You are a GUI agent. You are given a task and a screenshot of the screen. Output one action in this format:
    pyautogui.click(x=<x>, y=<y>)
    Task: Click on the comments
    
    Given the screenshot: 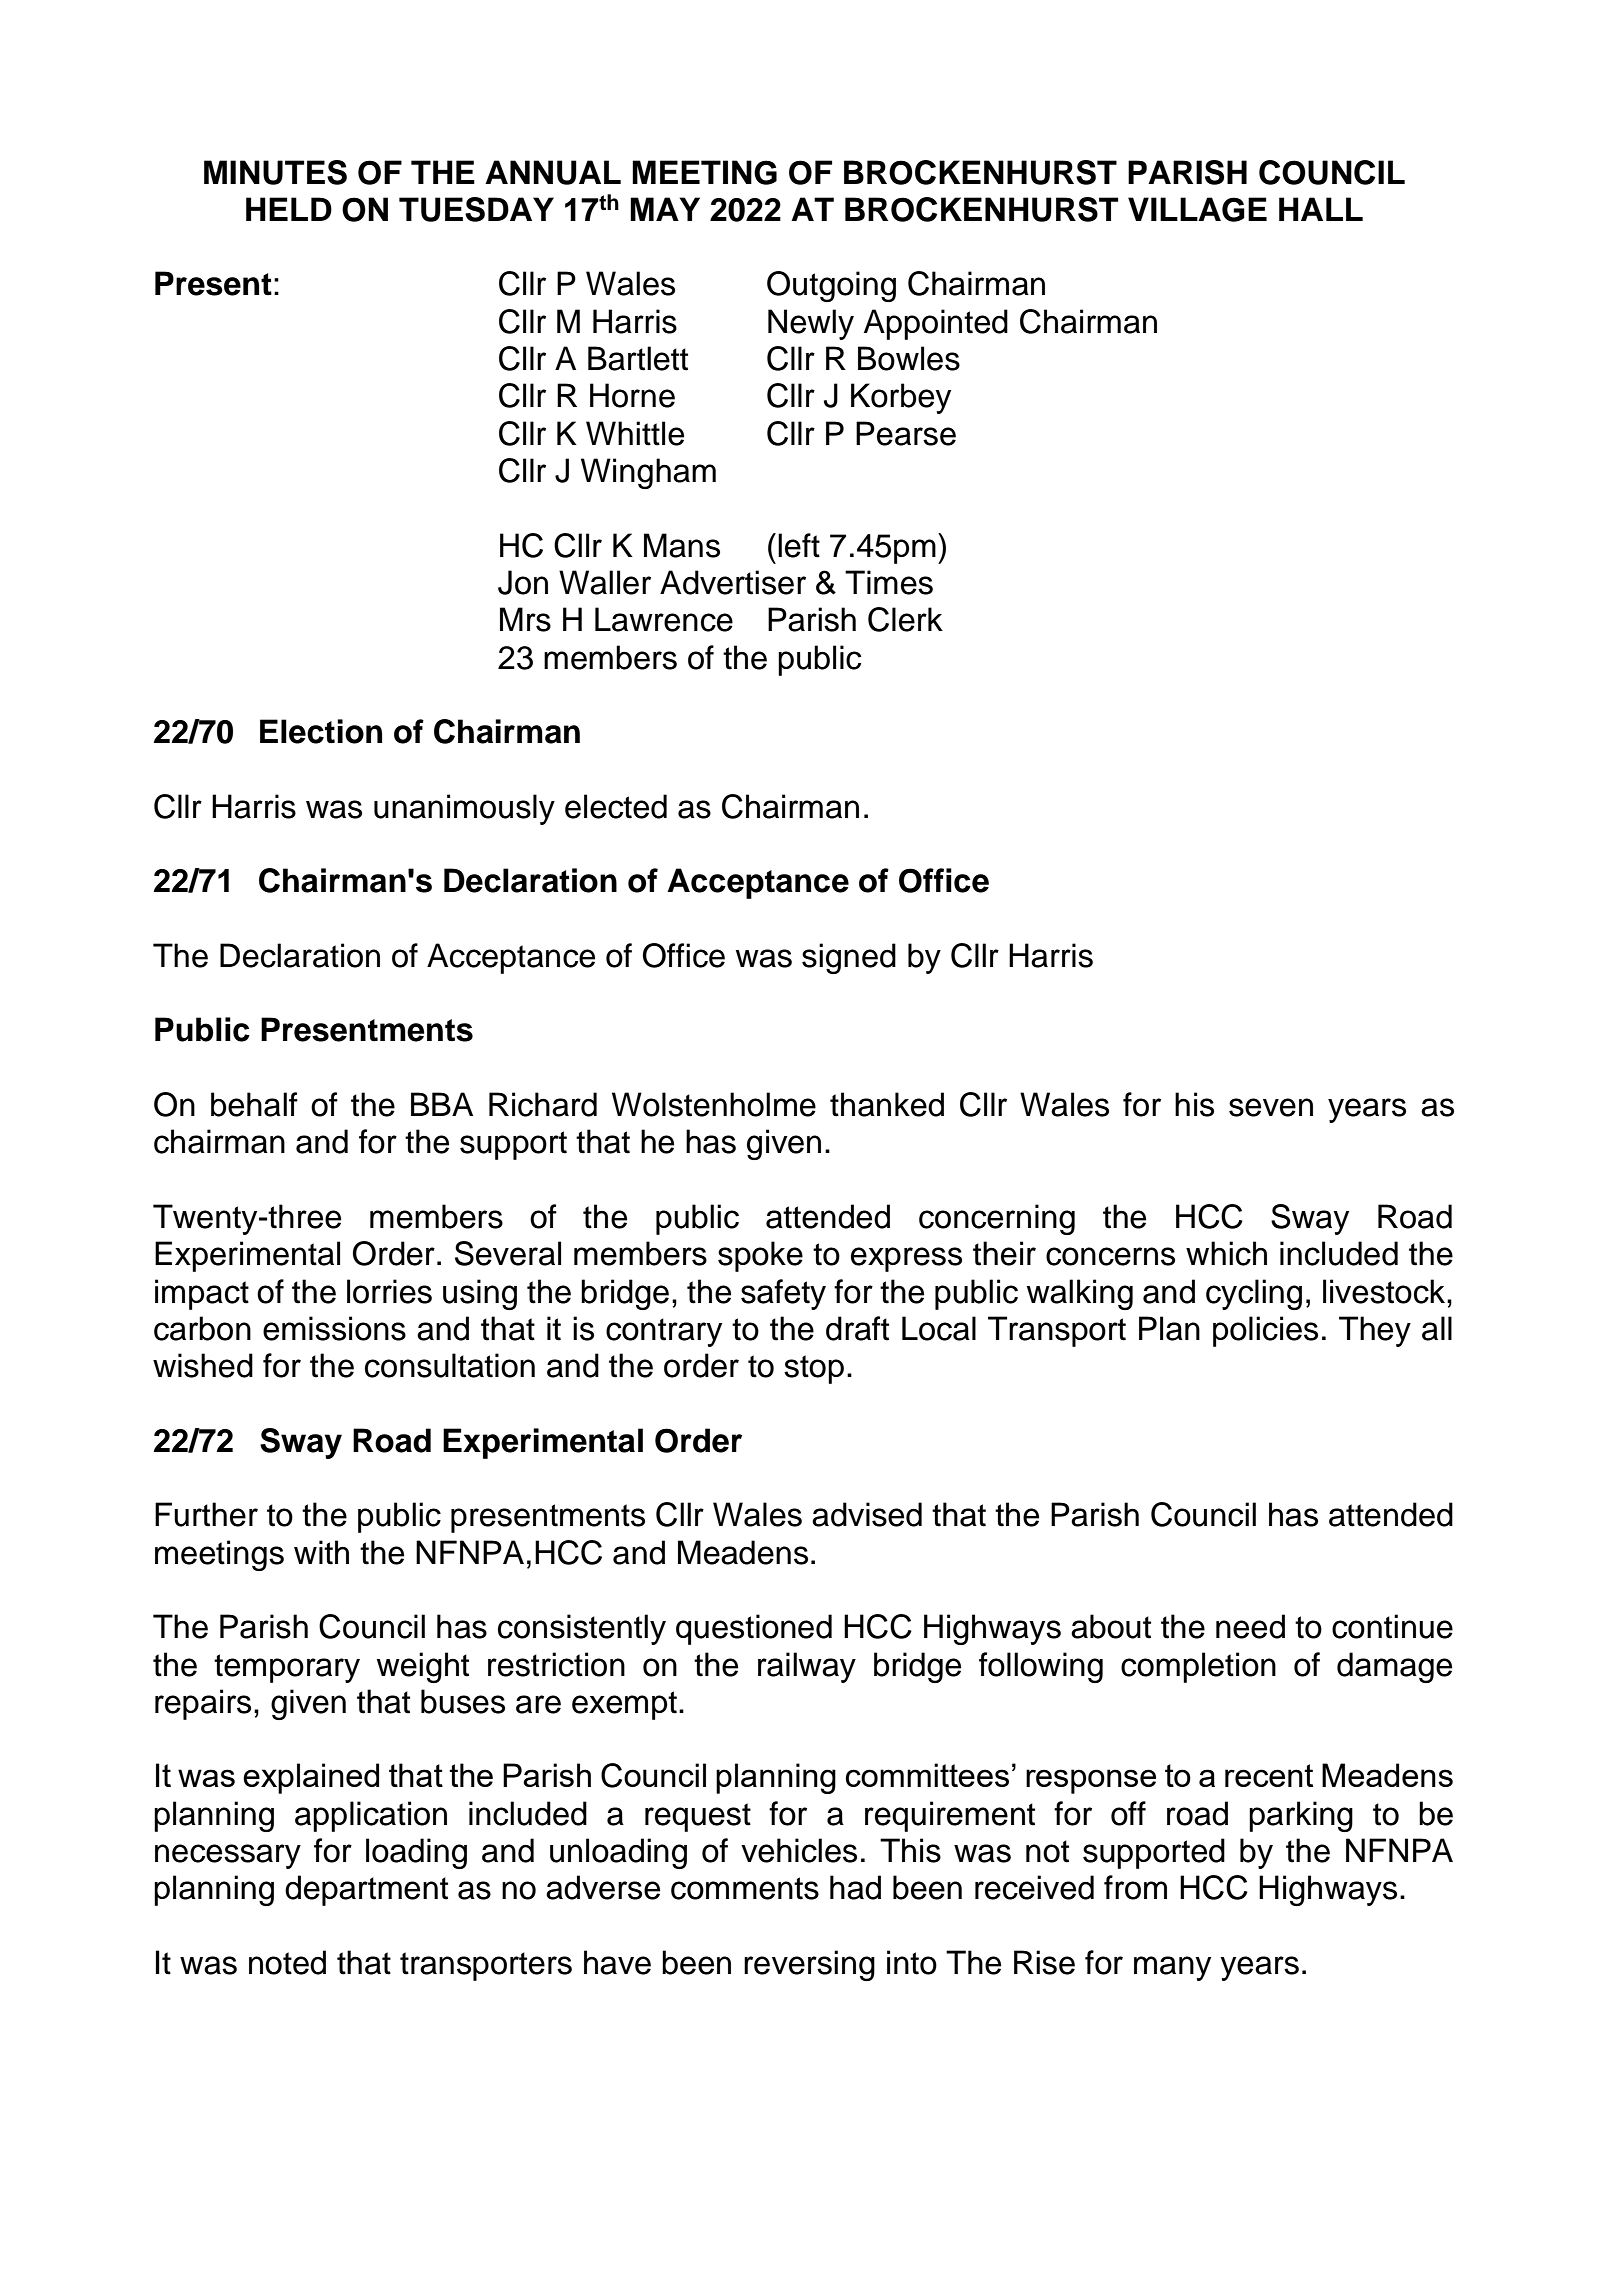 What is the action you would take?
    pyautogui.click(x=745, y=1888)
